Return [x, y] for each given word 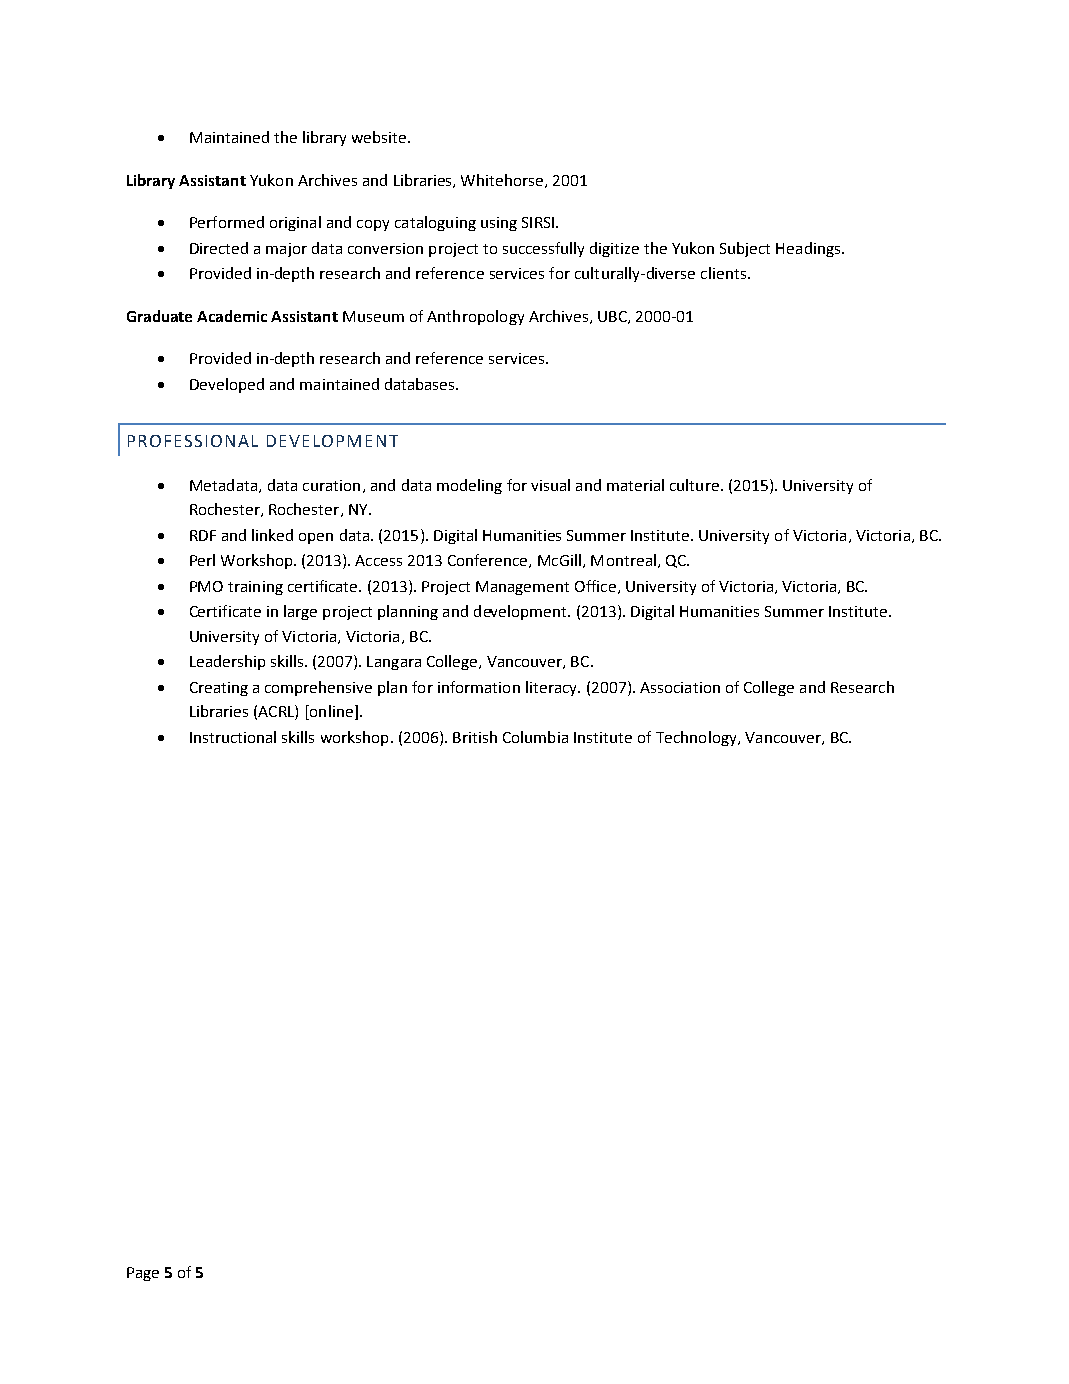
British [475, 737]
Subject [745, 249]
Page [143, 1274]
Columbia [535, 737]
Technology [697, 738]
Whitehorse [503, 181]
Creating [219, 689]
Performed [227, 222]
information [479, 687]
